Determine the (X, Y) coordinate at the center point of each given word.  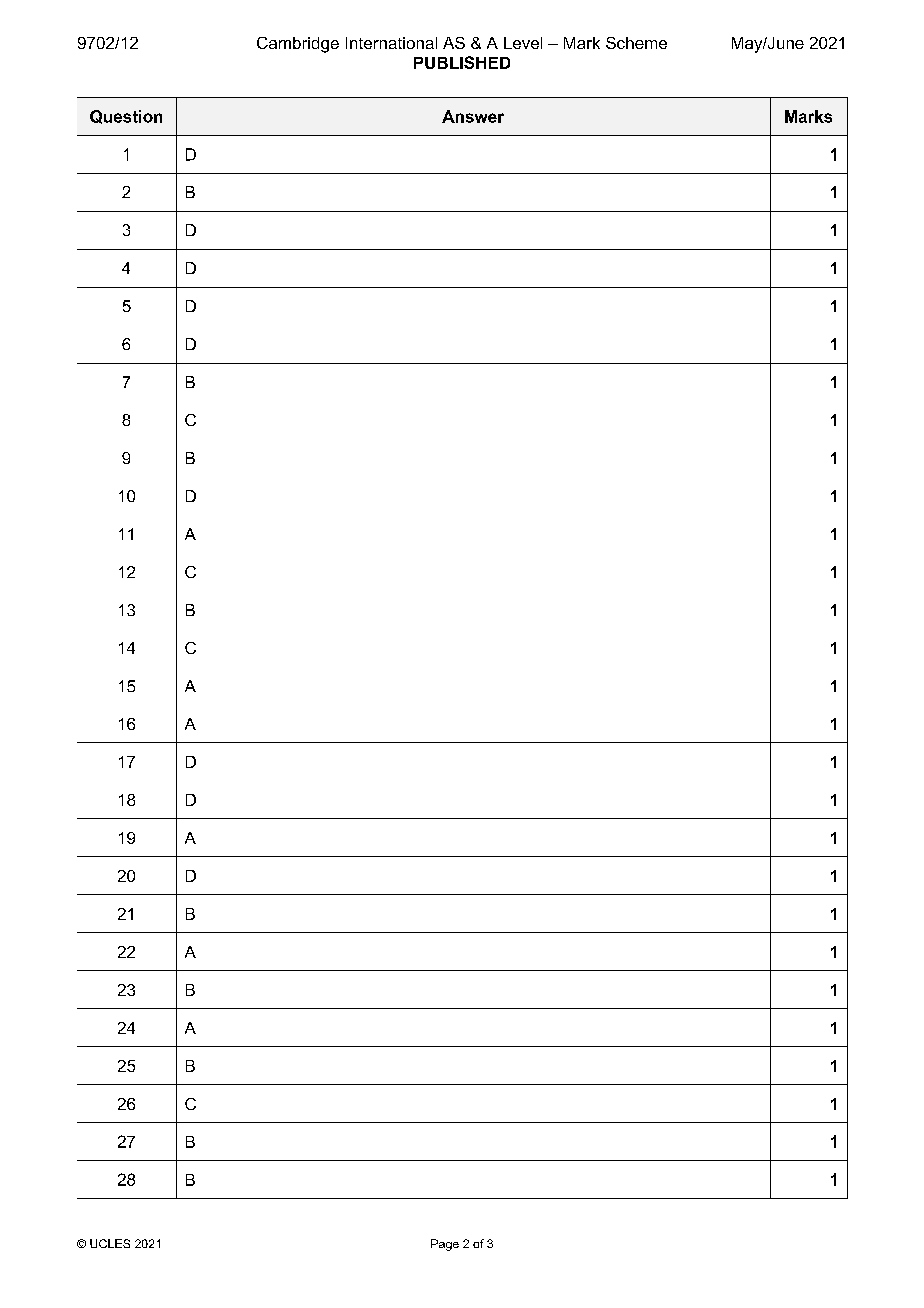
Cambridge (298, 45)
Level (523, 43)
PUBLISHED (462, 62)
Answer (473, 116)
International (391, 43)
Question (126, 117)
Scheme (636, 43)
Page (445, 1245)
